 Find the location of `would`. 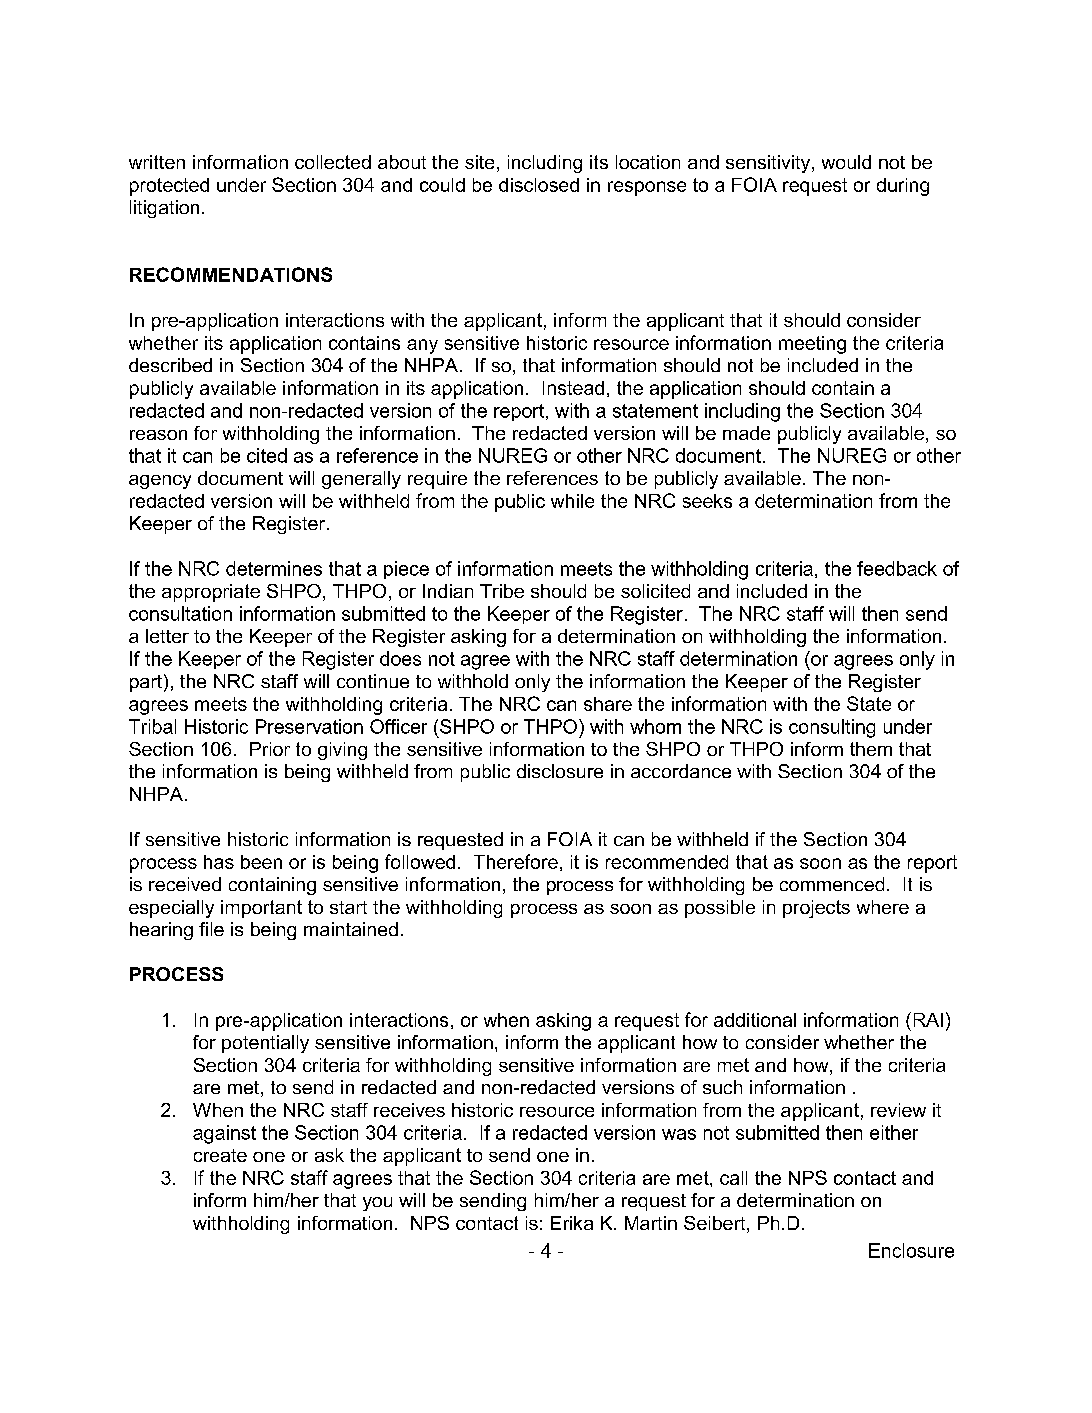

would is located at coordinates (846, 162).
